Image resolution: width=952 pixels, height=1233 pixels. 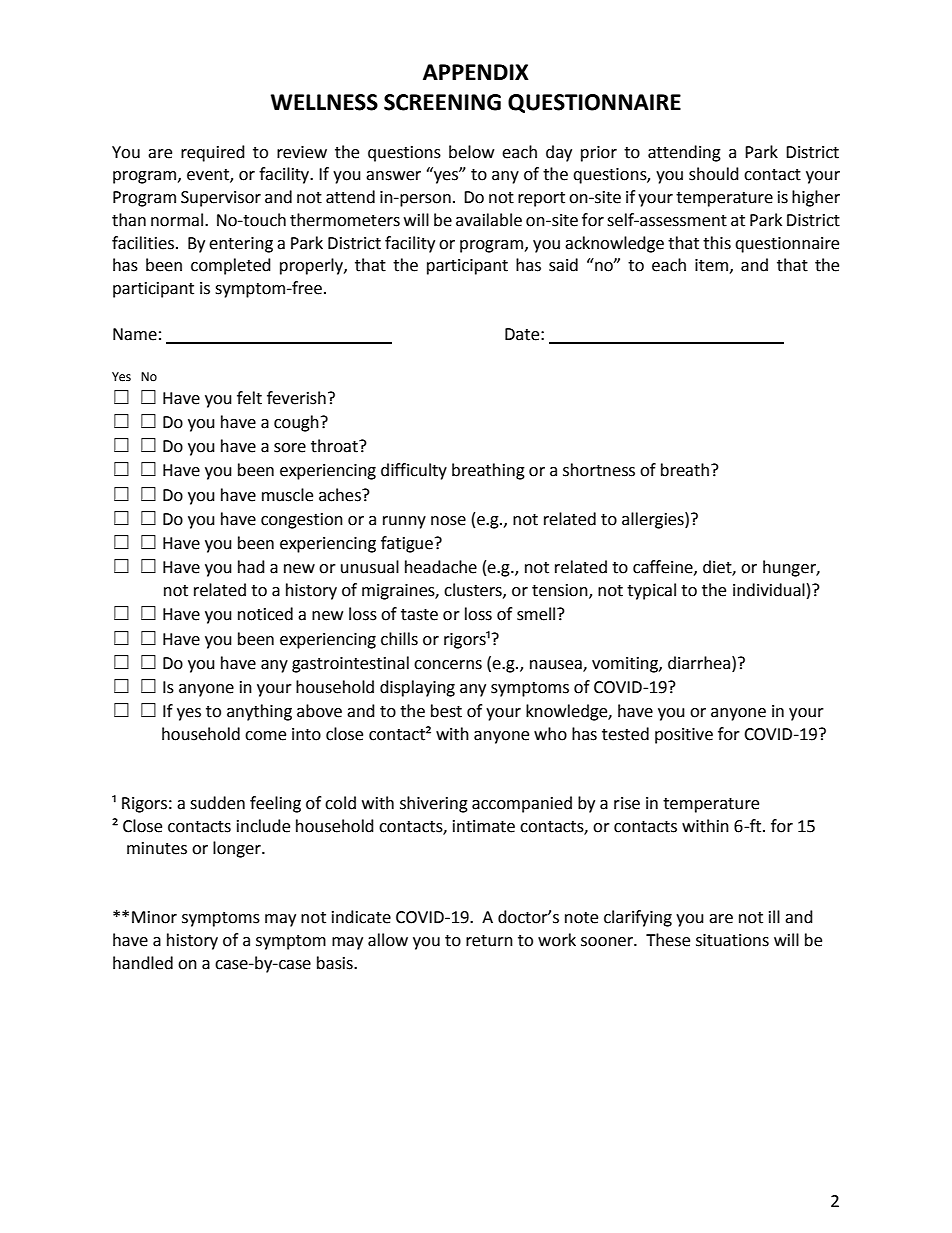 What do you see at coordinates (249, 398) in the document?
I see `felt` at bounding box center [249, 398].
